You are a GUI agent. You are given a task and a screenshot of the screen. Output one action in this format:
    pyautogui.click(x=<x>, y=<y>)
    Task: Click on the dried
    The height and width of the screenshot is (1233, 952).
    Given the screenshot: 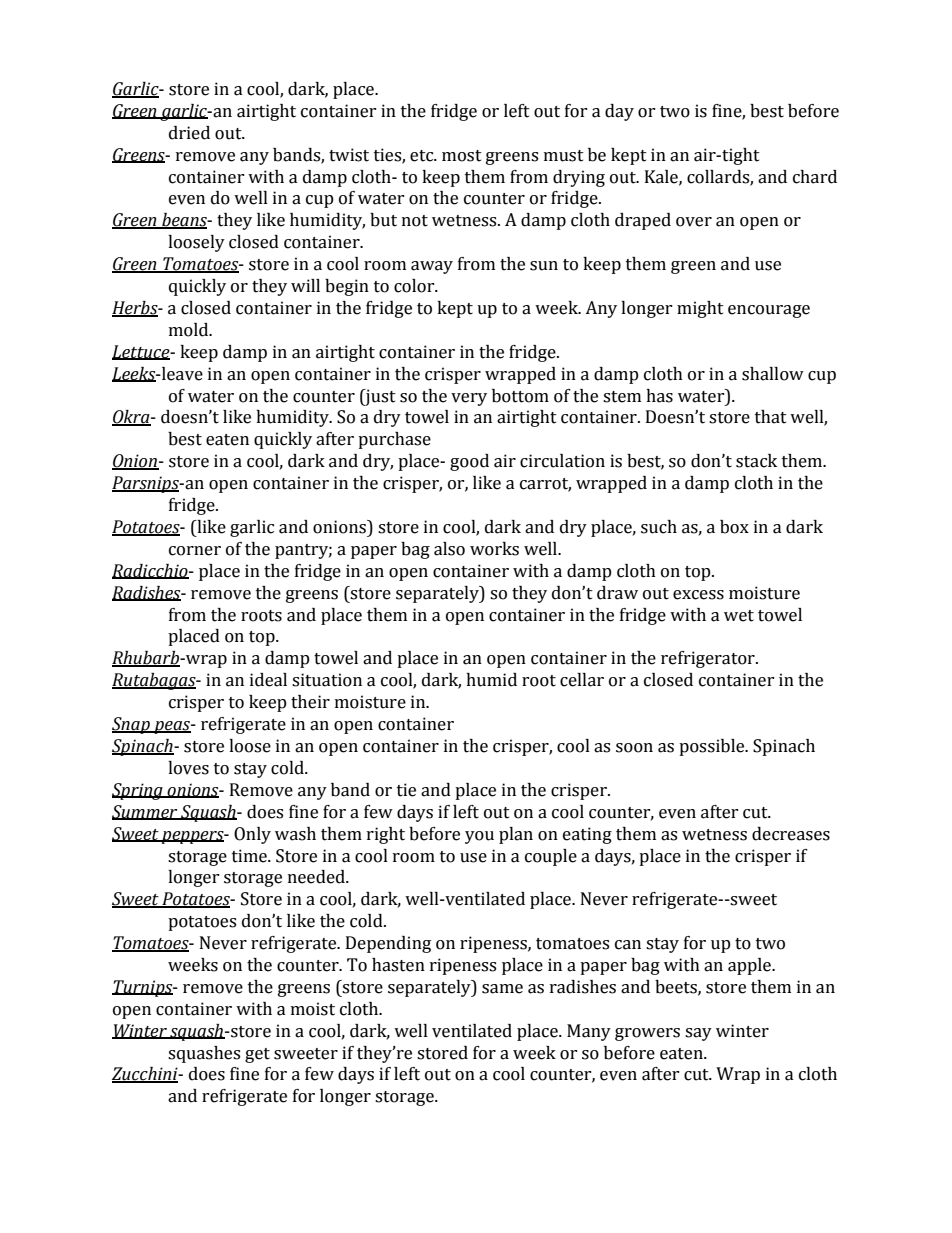 What is the action you would take?
    pyautogui.click(x=189, y=133)
